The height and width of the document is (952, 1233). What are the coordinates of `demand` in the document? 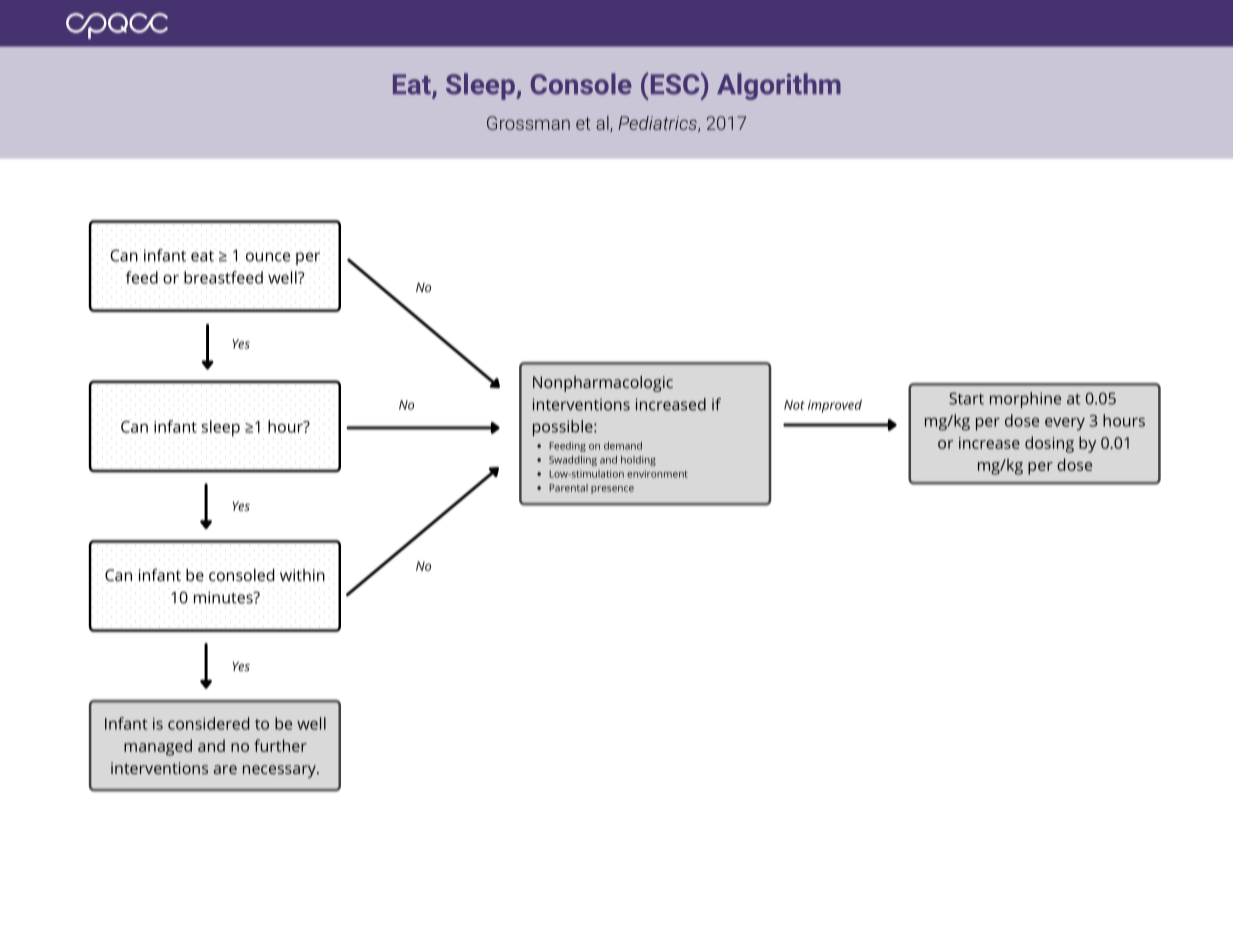 It's located at (623, 446).
